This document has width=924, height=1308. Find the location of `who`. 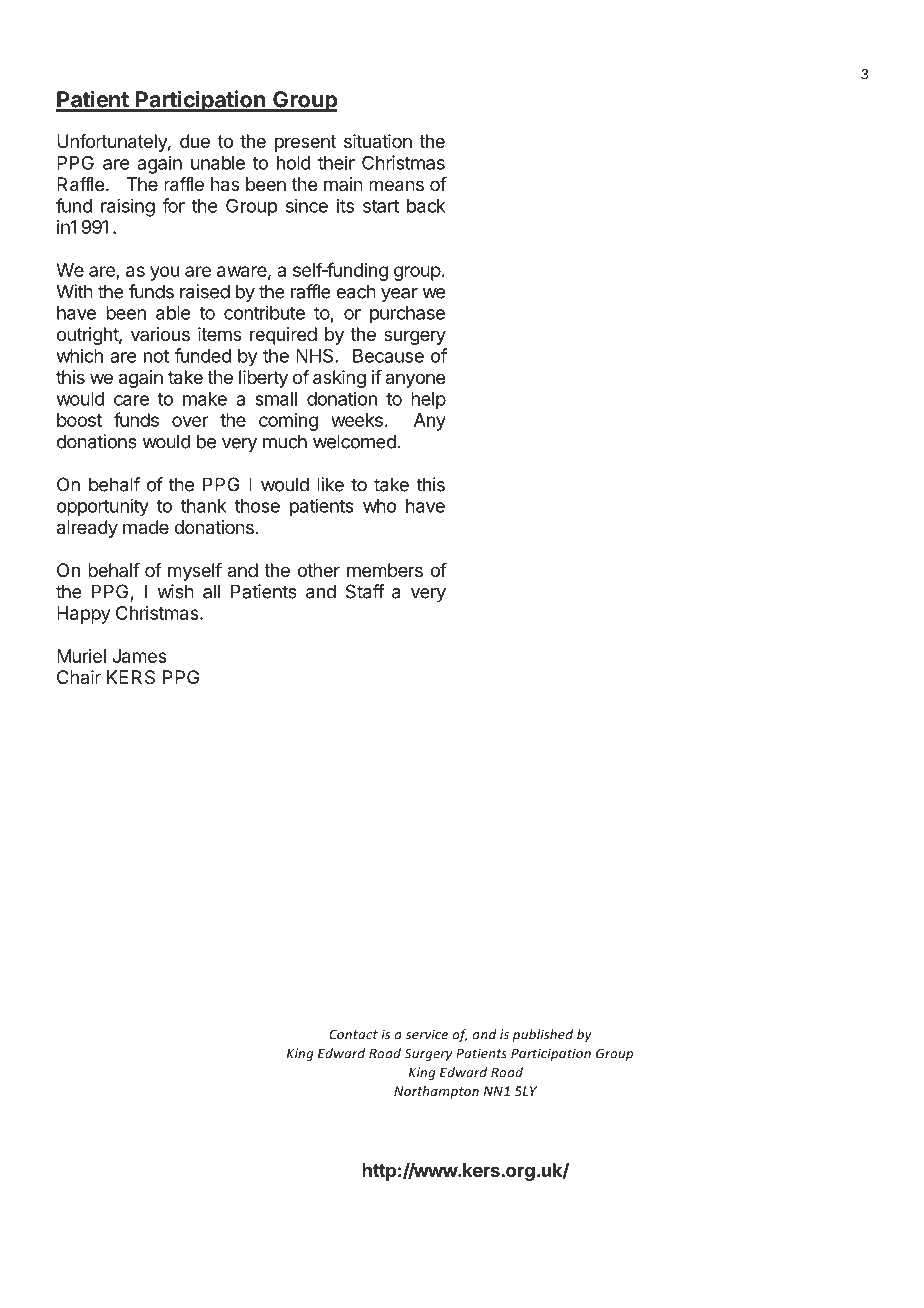

who is located at coordinates (379, 506).
